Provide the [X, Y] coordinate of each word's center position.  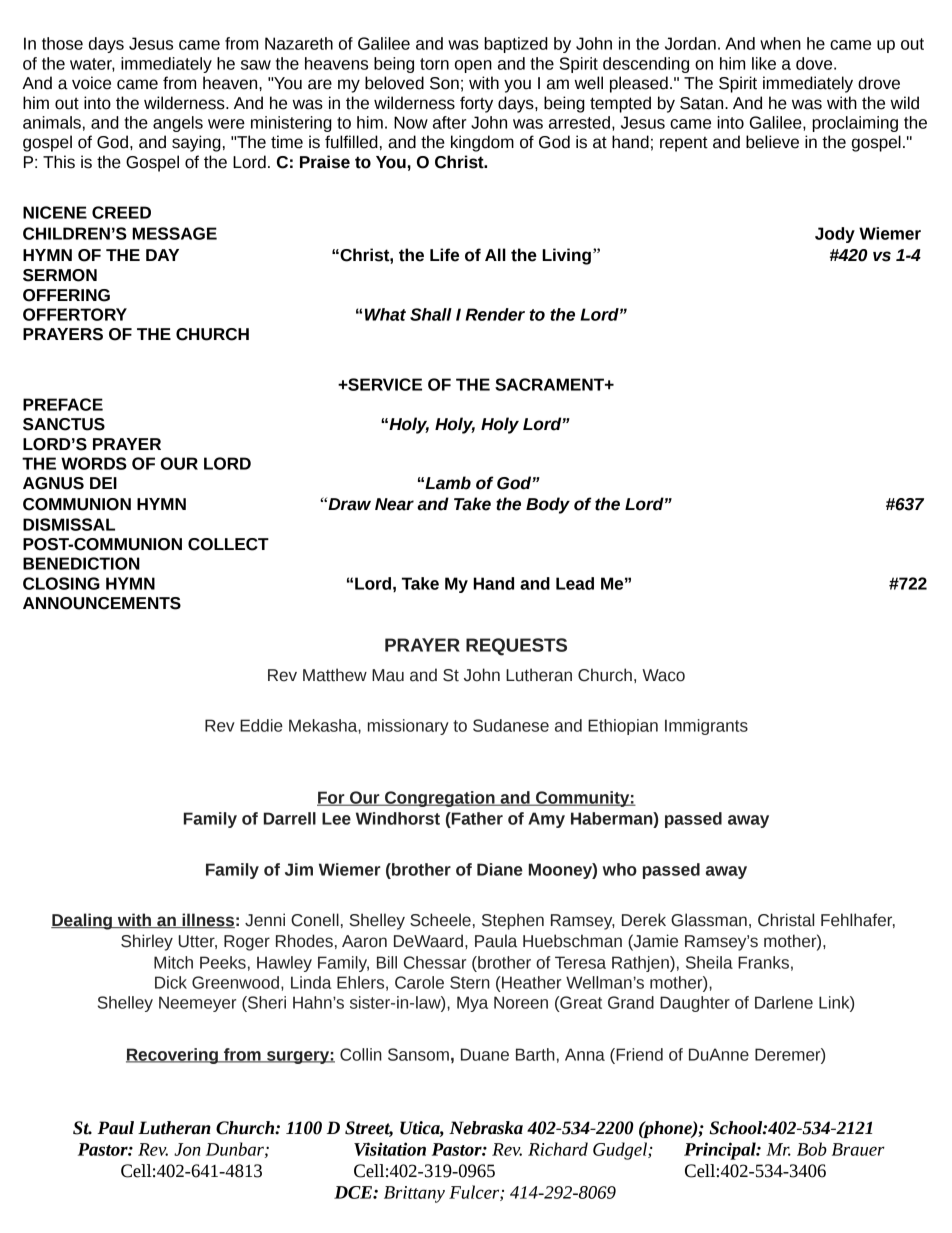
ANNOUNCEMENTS [102, 603]
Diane [500, 869]
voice [91, 83]
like [764, 63]
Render [495, 314]
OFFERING [66, 295]
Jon [187, 1149]
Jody [835, 235]
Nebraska [486, 1128]
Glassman [709, 920]
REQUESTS [516, 647]
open [473, 66]
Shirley [147, 942]
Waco [663, 675]
